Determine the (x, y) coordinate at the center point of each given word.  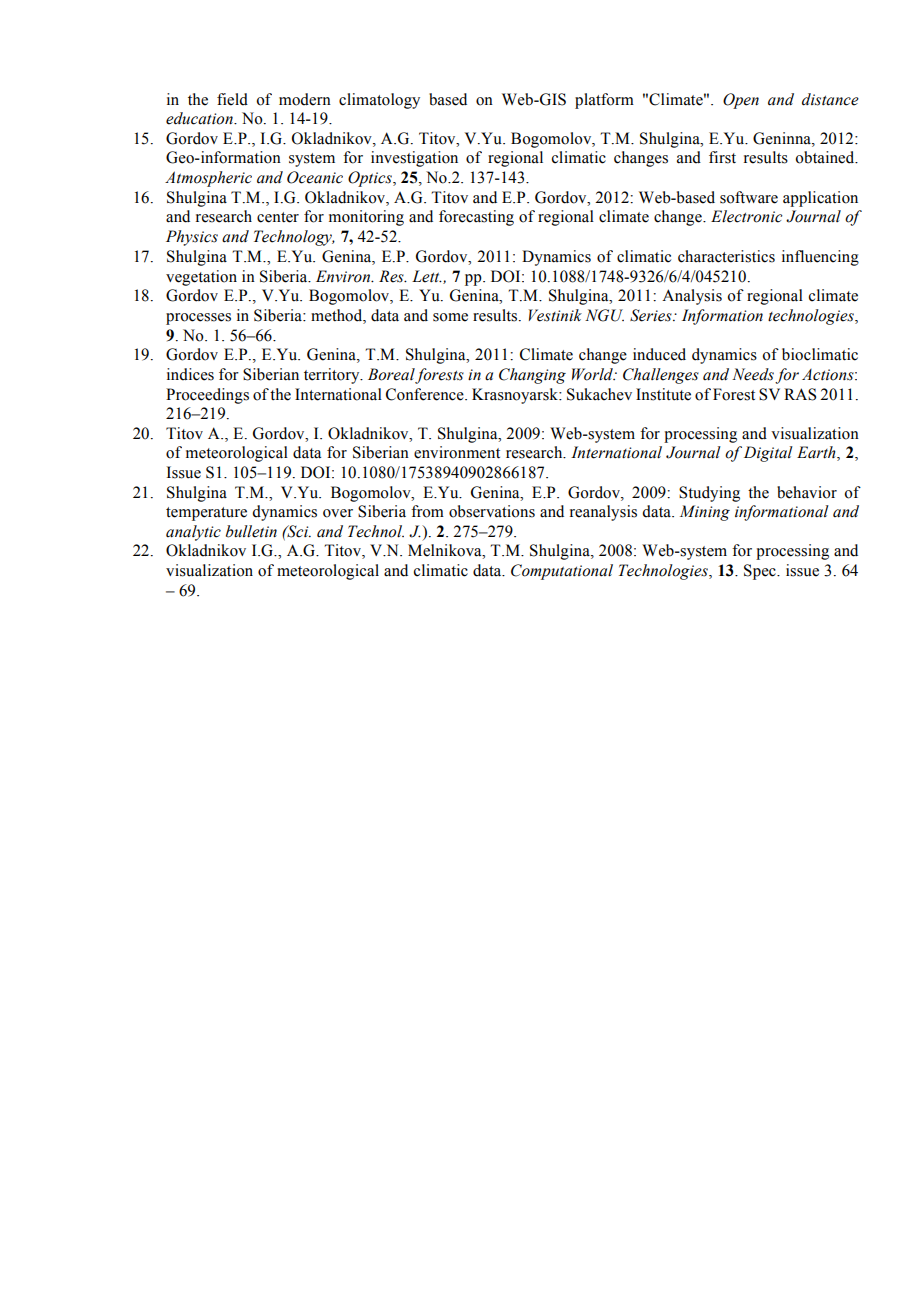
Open (741, 101)
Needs (753, 374)
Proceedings (207, 396)
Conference (426, 394)
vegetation (201, 278)
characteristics (726, 256)
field (232, 99)
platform (604, 101)
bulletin (251, 531)
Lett (427, 276)
